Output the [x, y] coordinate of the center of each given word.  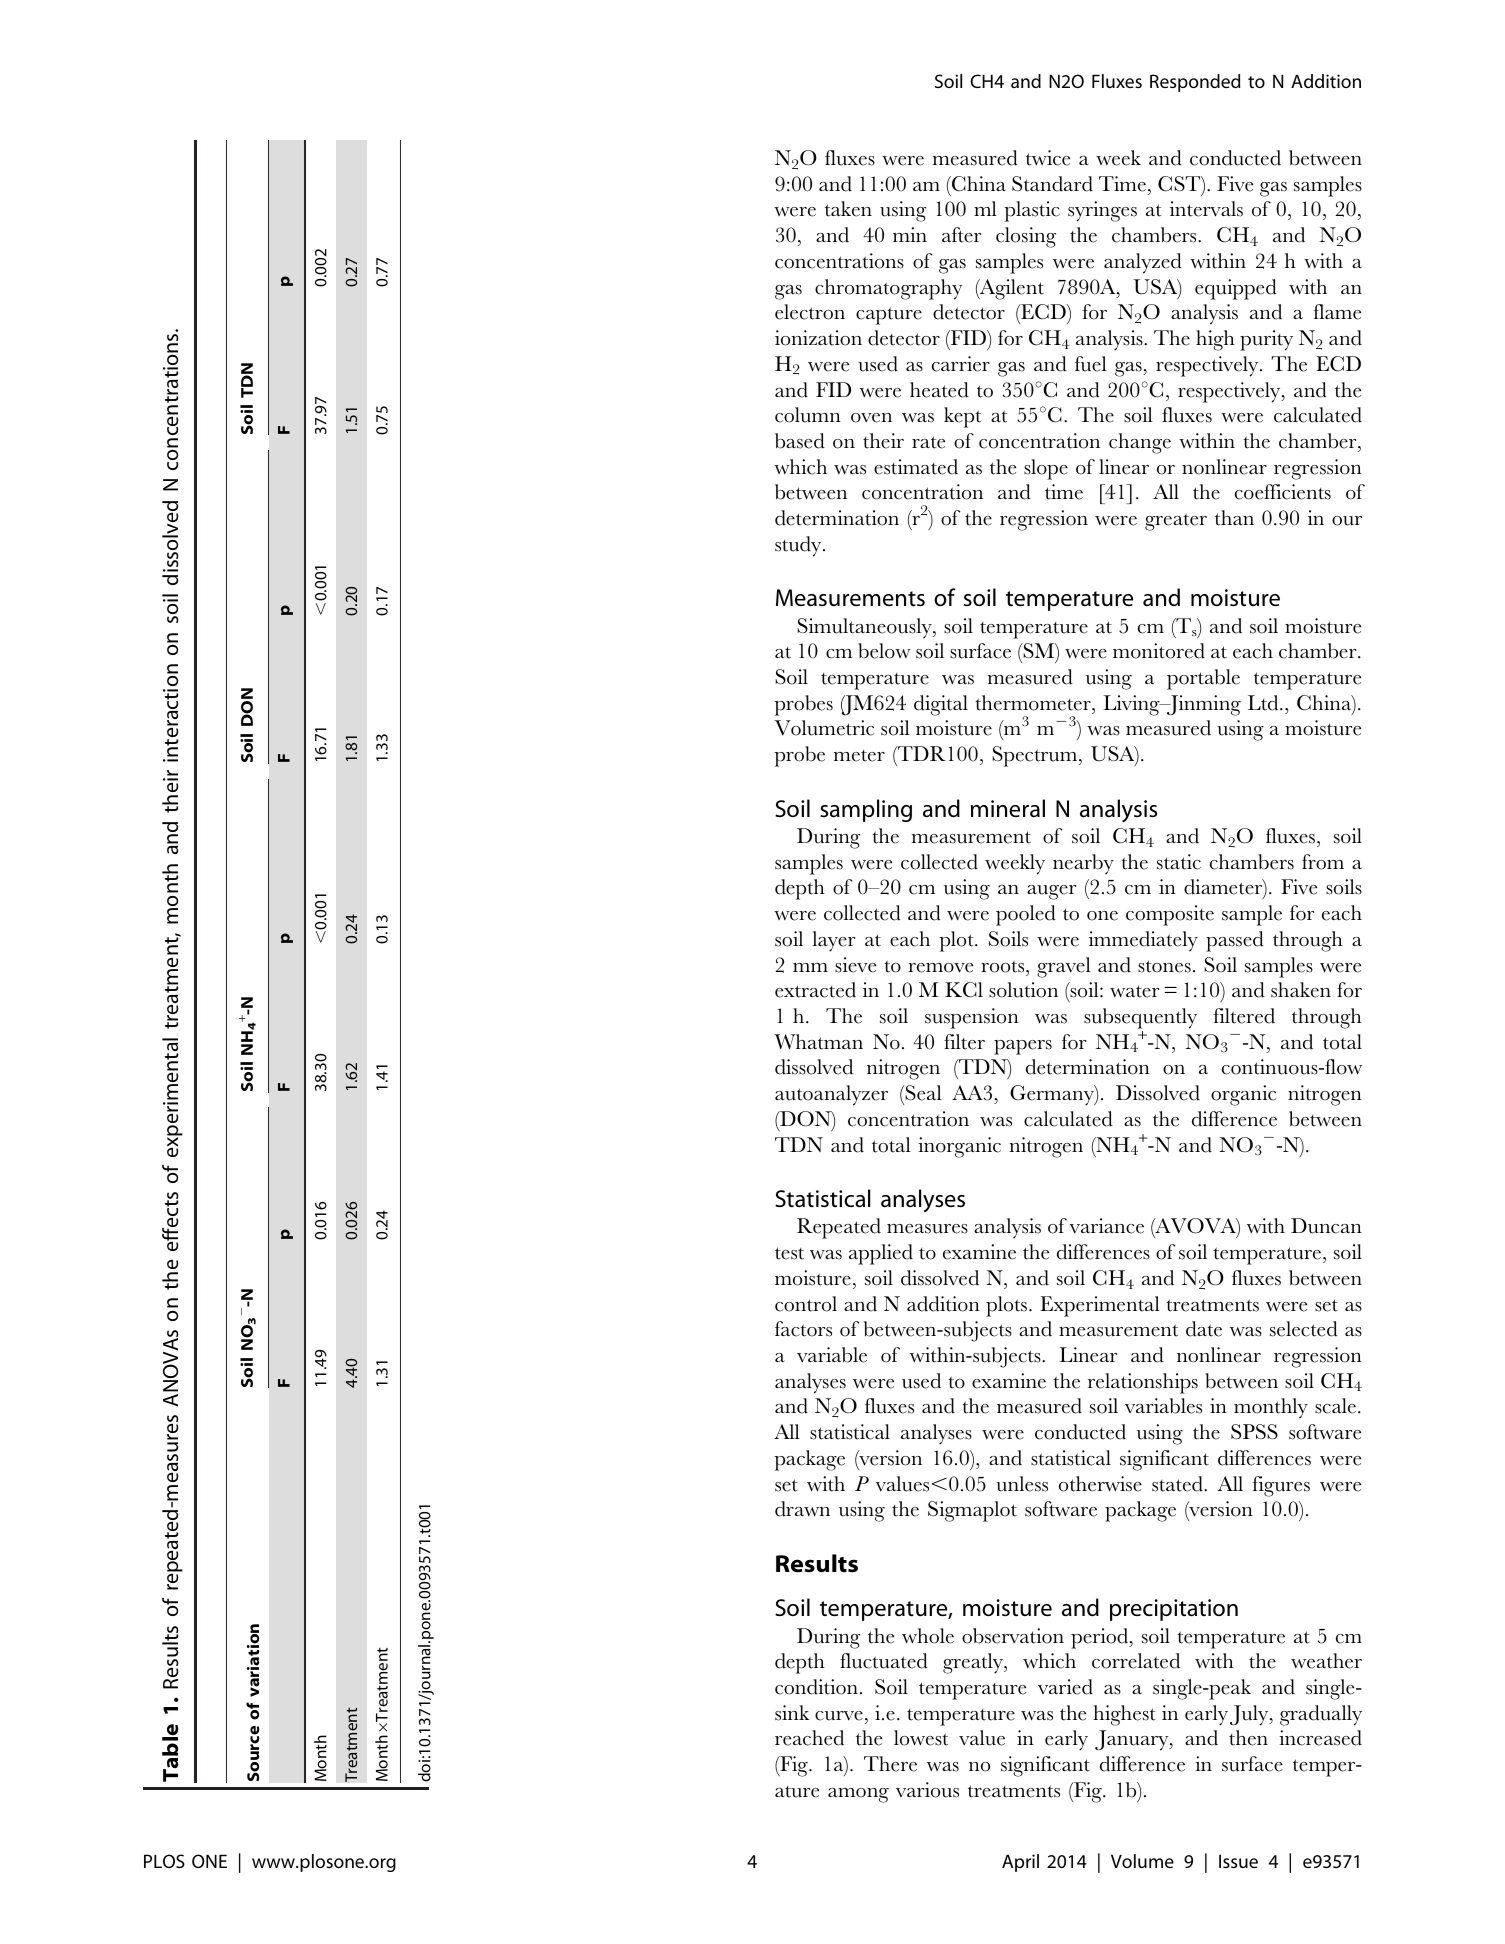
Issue [1238, 1861]
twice [1048, 158]
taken [848, 209]
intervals [1206, 209]
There [890, 1764]
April [1020, 1863]
